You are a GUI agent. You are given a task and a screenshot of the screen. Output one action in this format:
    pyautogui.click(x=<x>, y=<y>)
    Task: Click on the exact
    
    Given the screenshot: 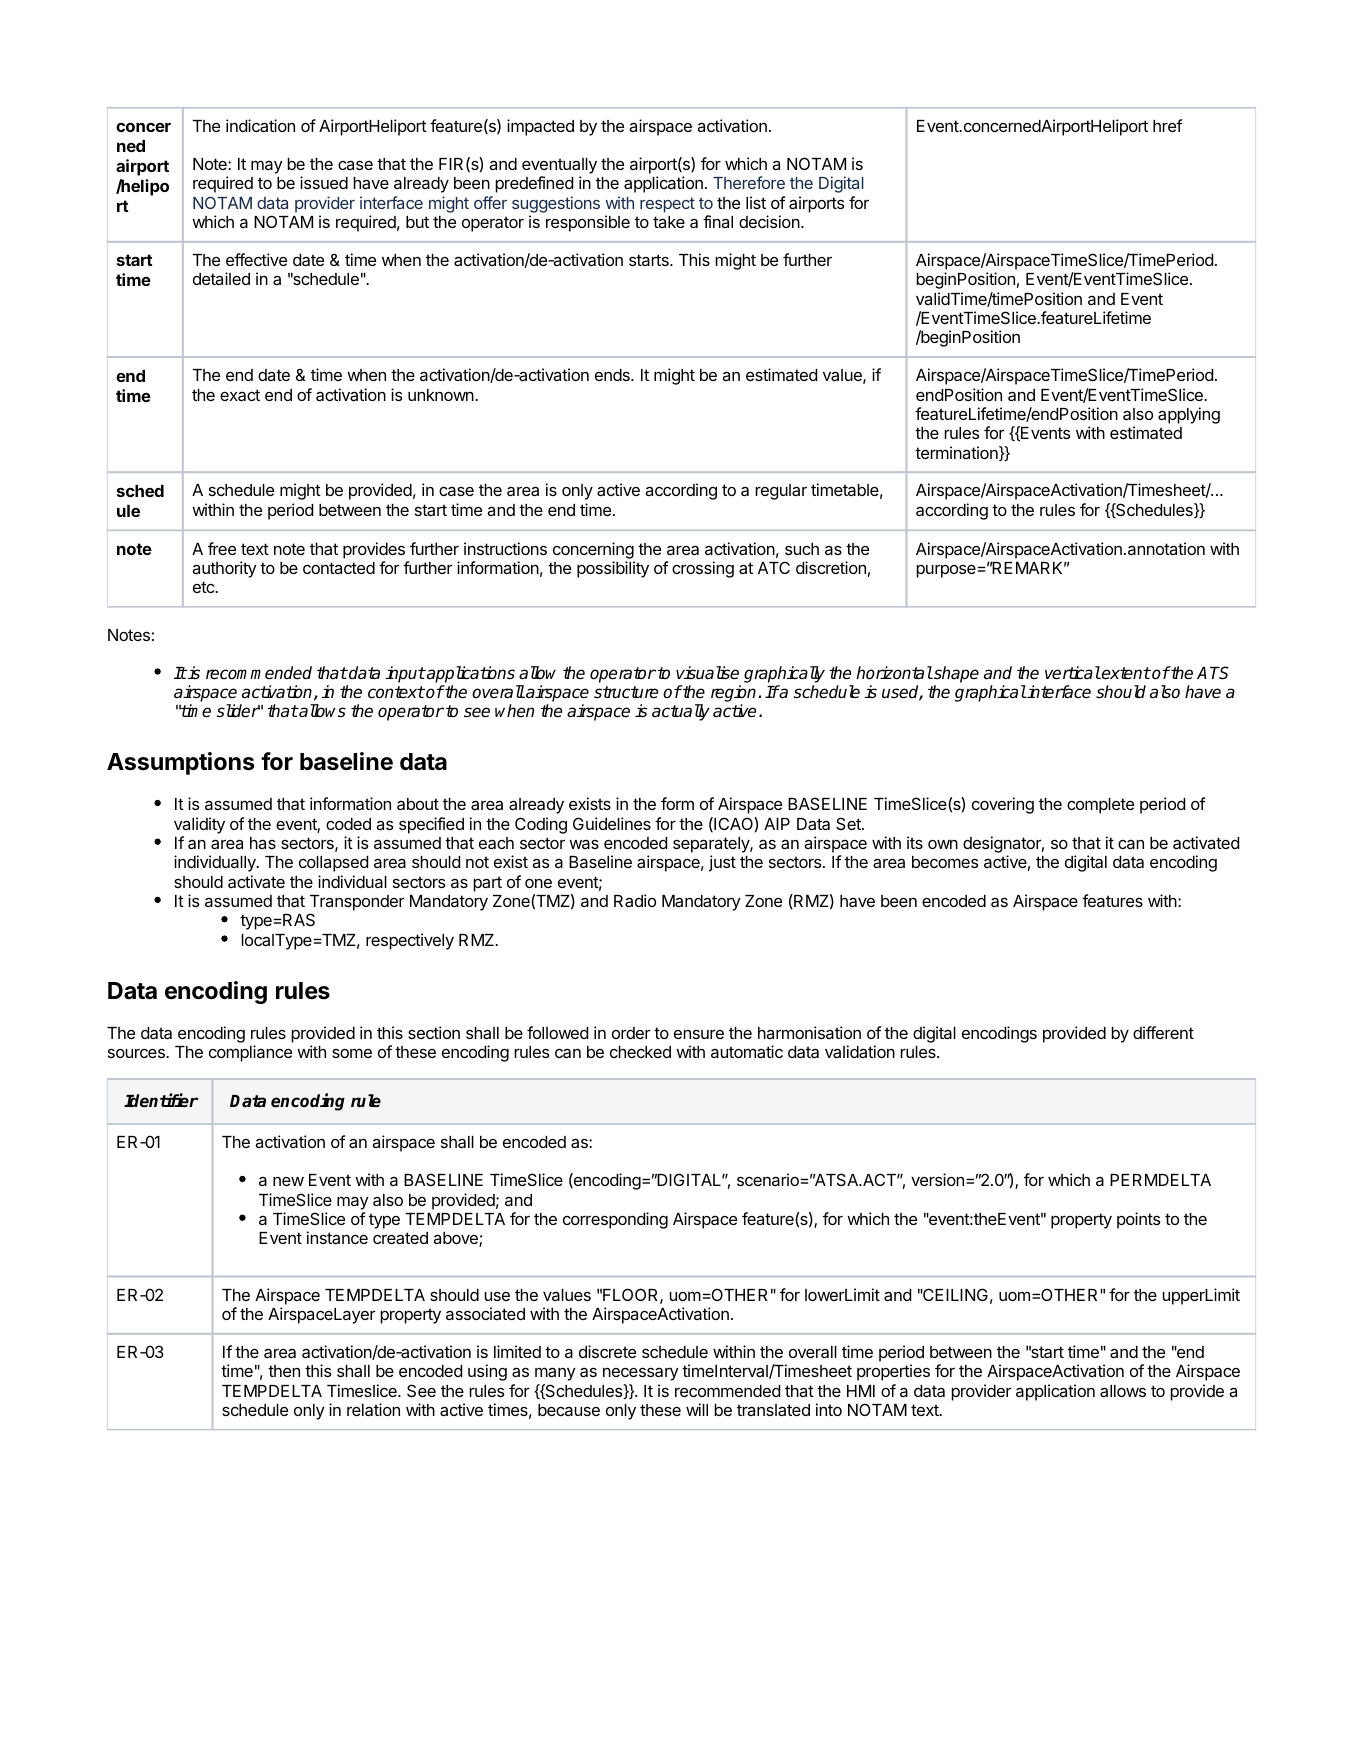 What is the action you would take?
    pyautogui.click(x=240, y=395)
